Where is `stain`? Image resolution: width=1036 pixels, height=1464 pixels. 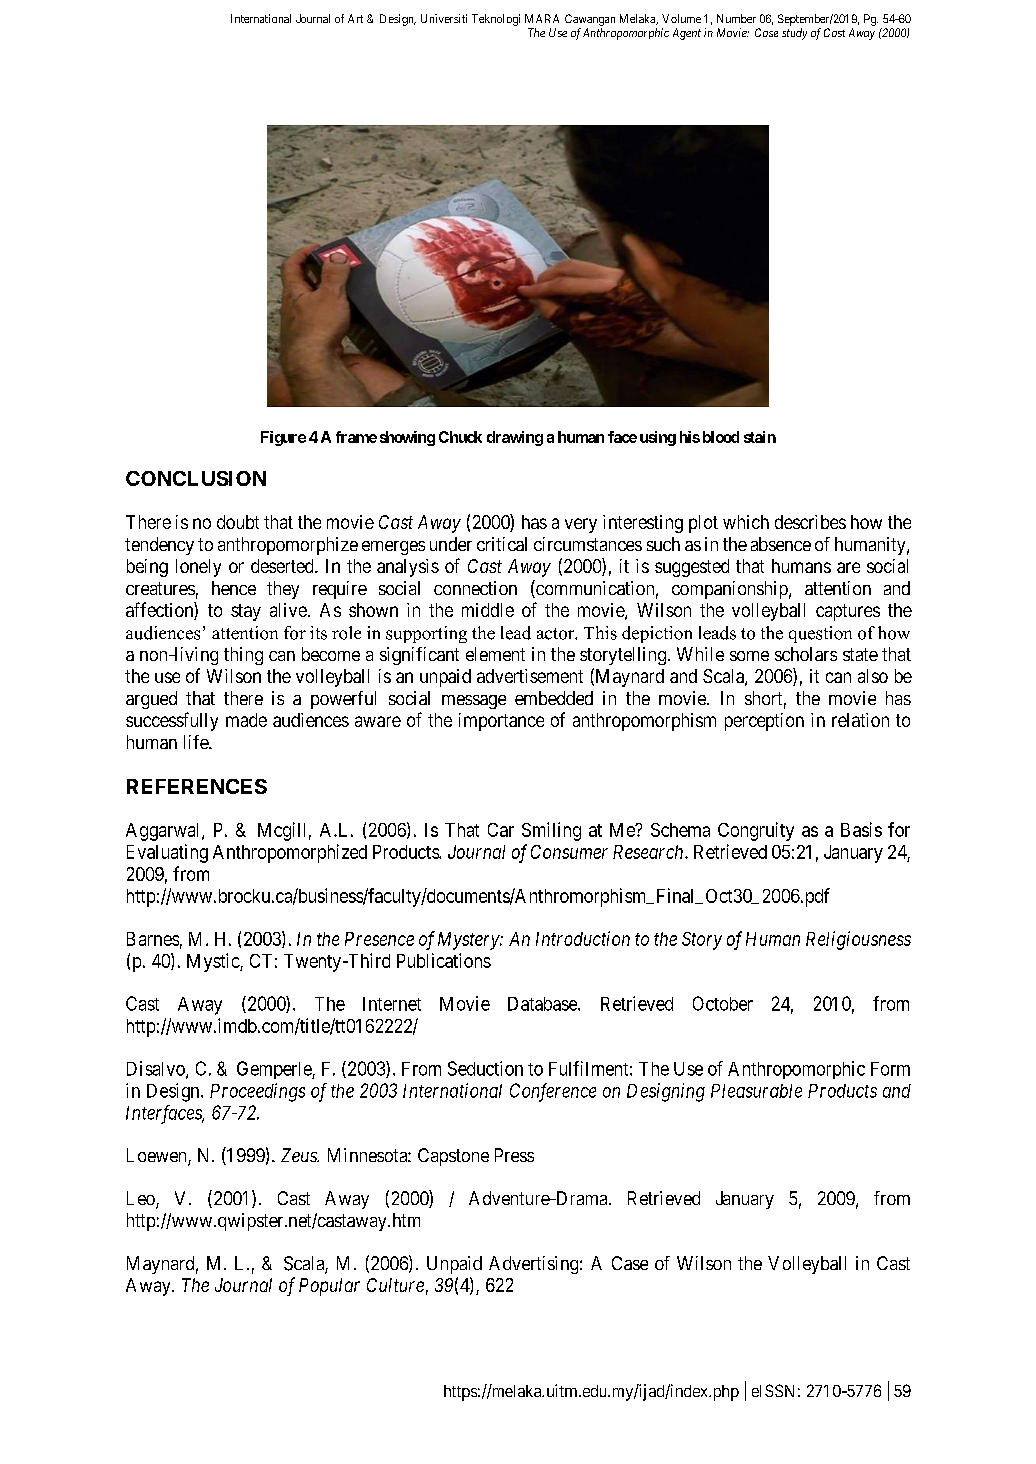
stain is located at coordinates (760, 437).
